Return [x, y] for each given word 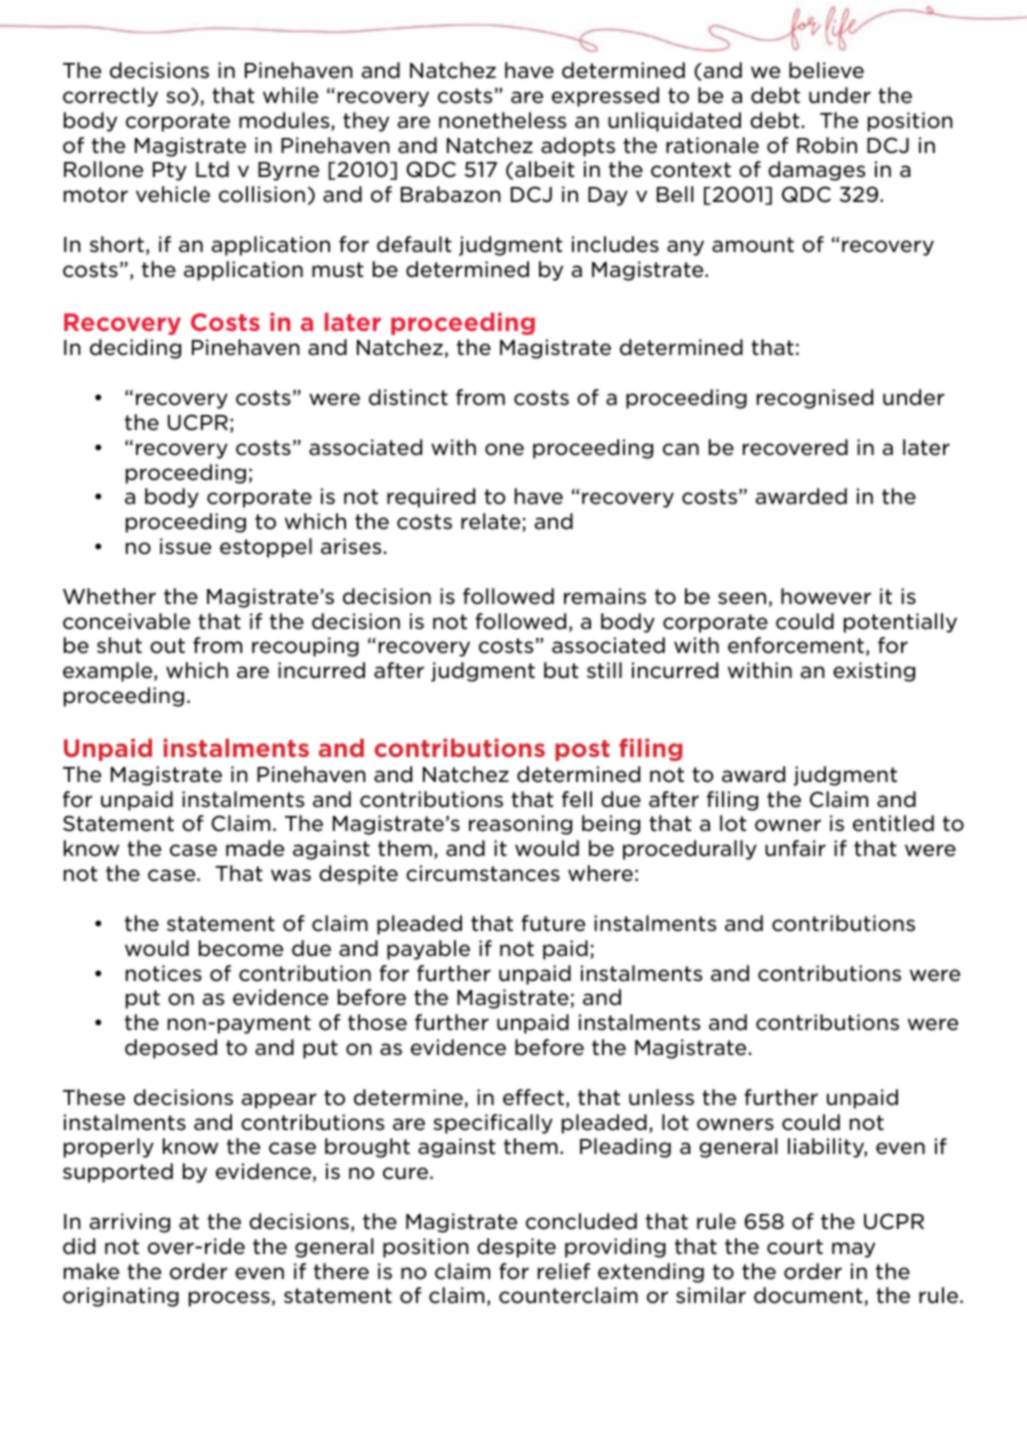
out [167, 646]
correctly [110, 97]
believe [826, 70]
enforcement [796, 645]
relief [564, 1271]
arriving [130, 1223]
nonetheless [502, 120]
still [604, 670]
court [795, 1247]
